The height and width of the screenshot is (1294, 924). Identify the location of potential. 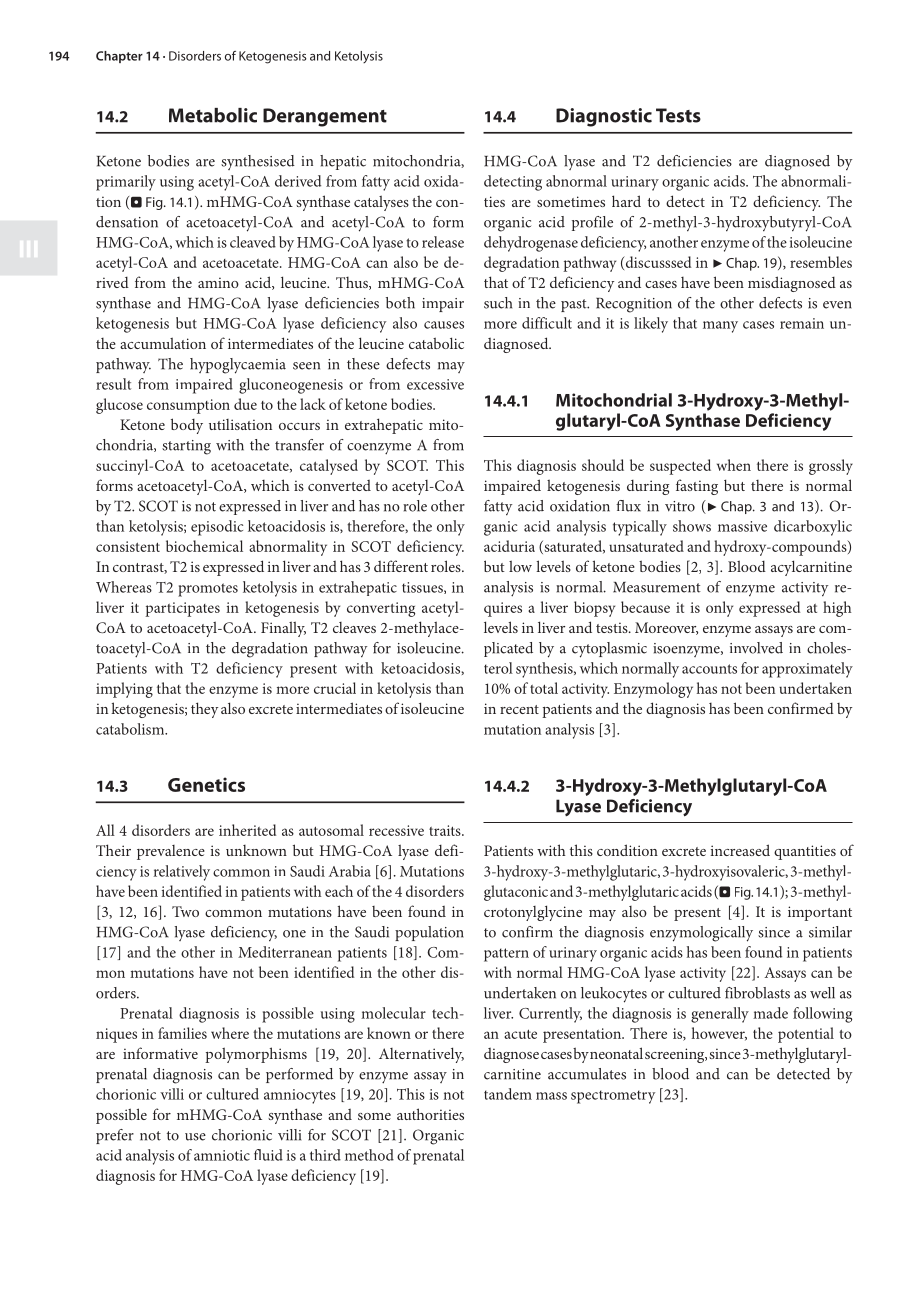
(806, 1035).
